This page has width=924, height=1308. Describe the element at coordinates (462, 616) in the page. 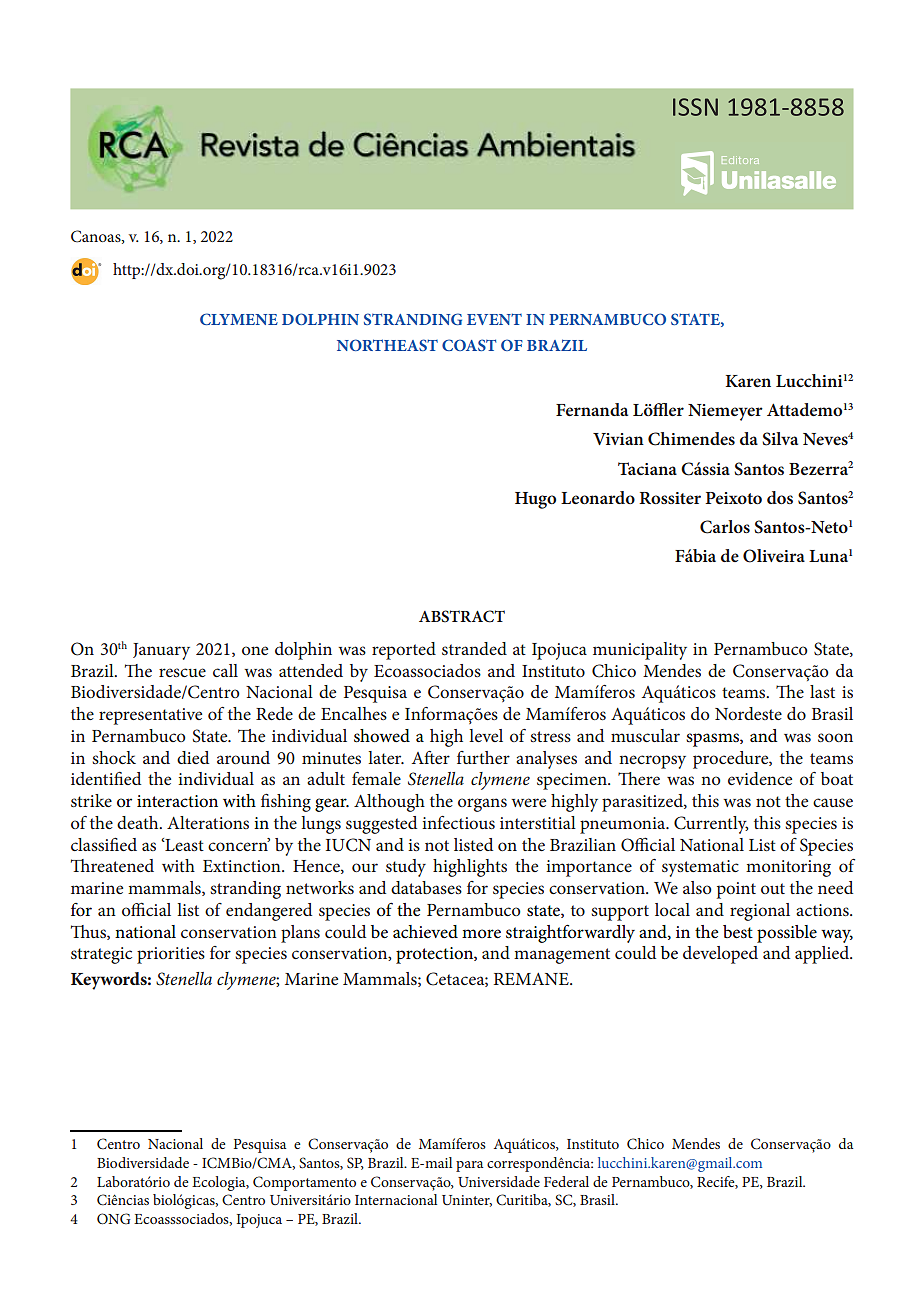

I see `ABSTRACT` at that location.
